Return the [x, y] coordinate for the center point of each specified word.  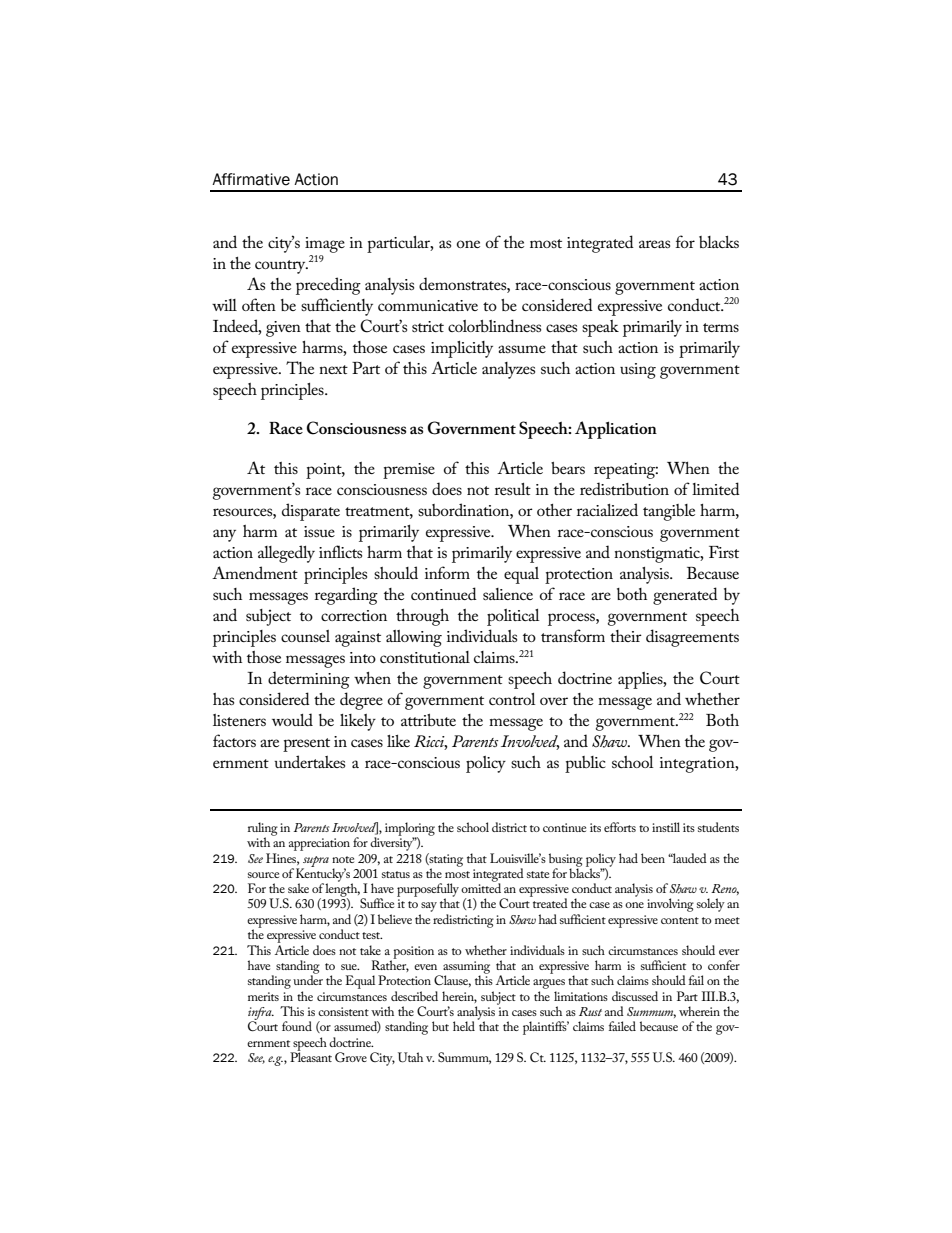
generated [685, 596]
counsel [305, 636]
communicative [428, 305]
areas [654, 244]
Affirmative [251, 179]
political [513, 617]
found [297, 1026]
